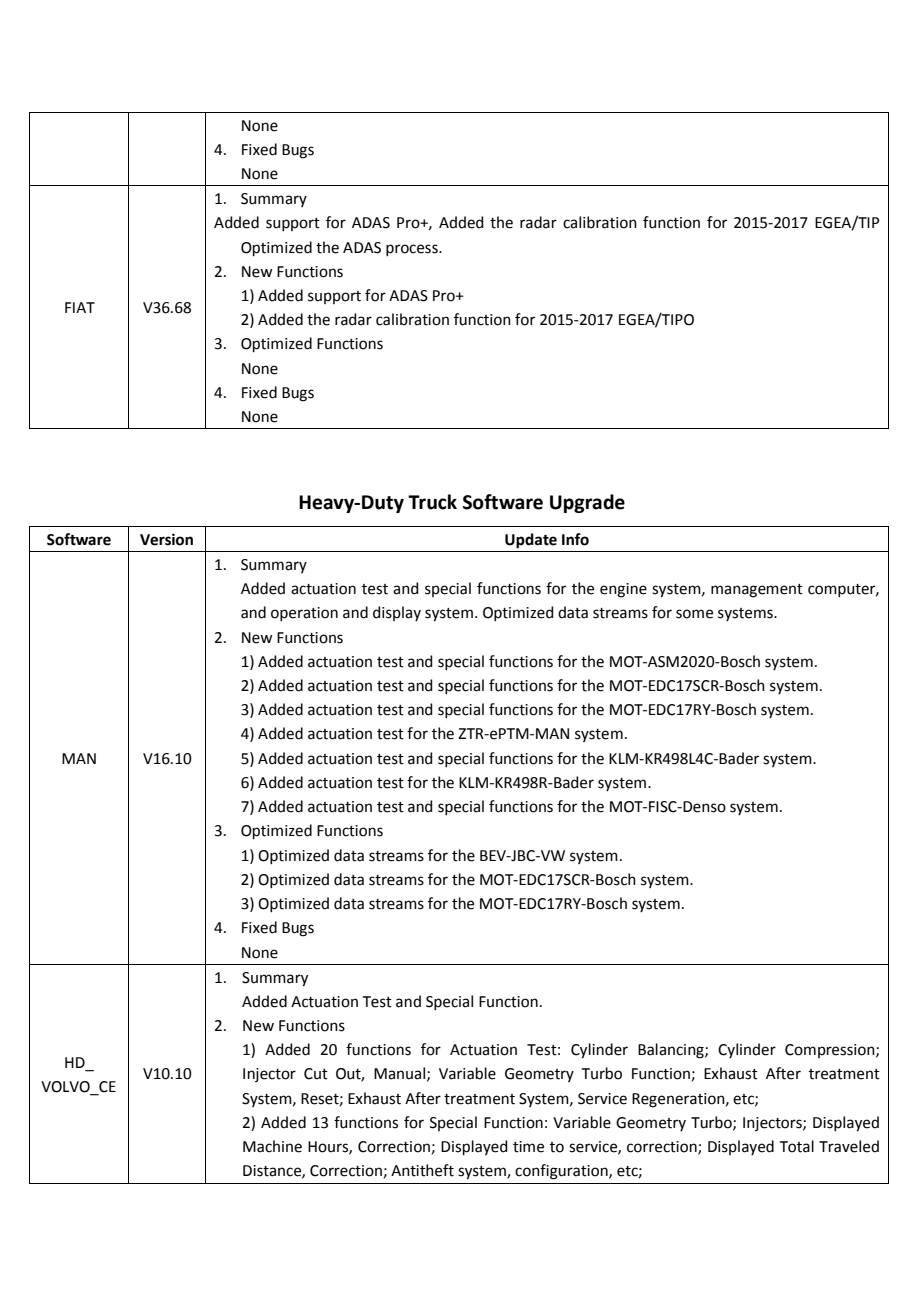 The image size is (924, 1308). I want to click on Upgrade, so click(587, 503).
